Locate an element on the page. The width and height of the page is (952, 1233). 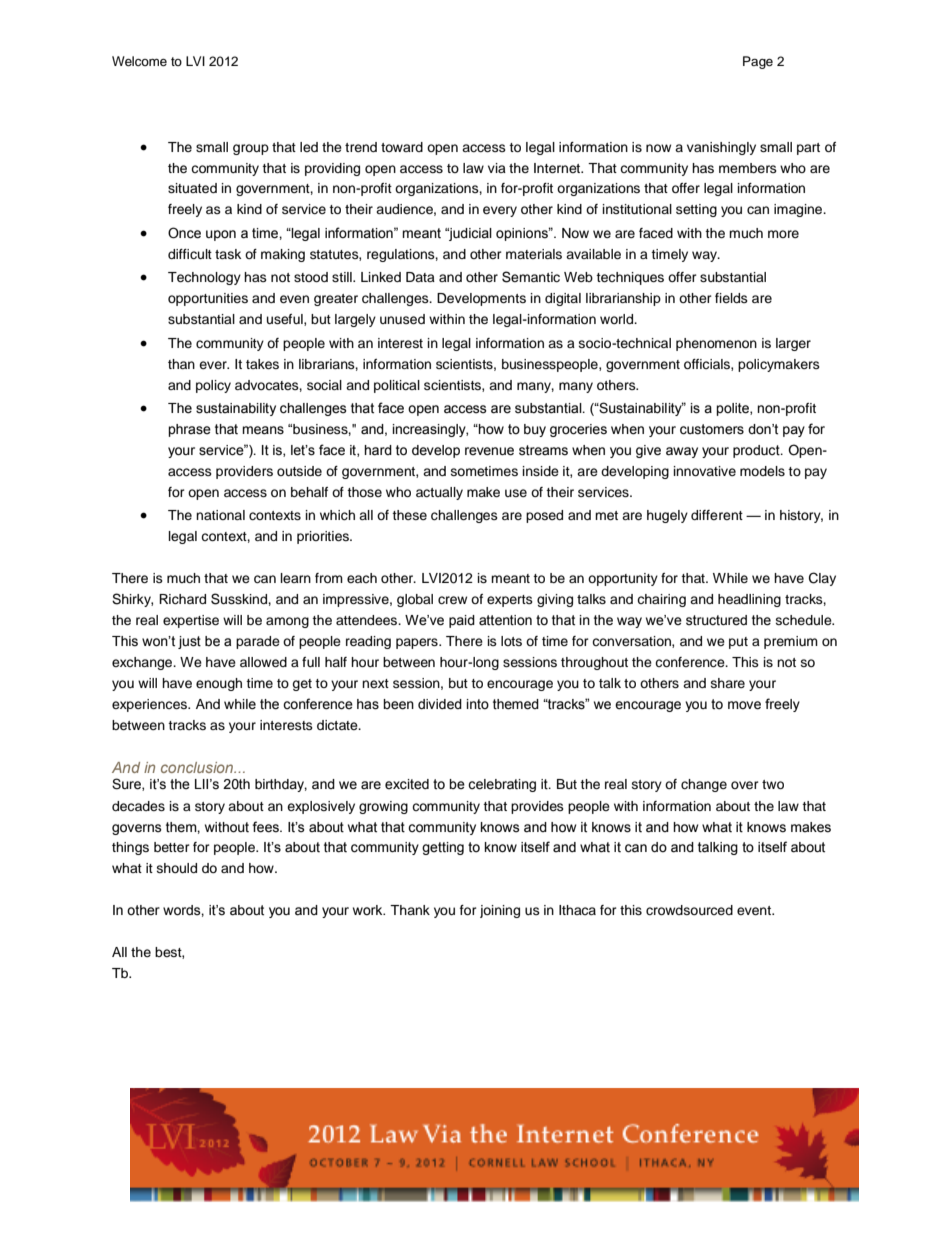
into is located at coordinates (478, 704).
